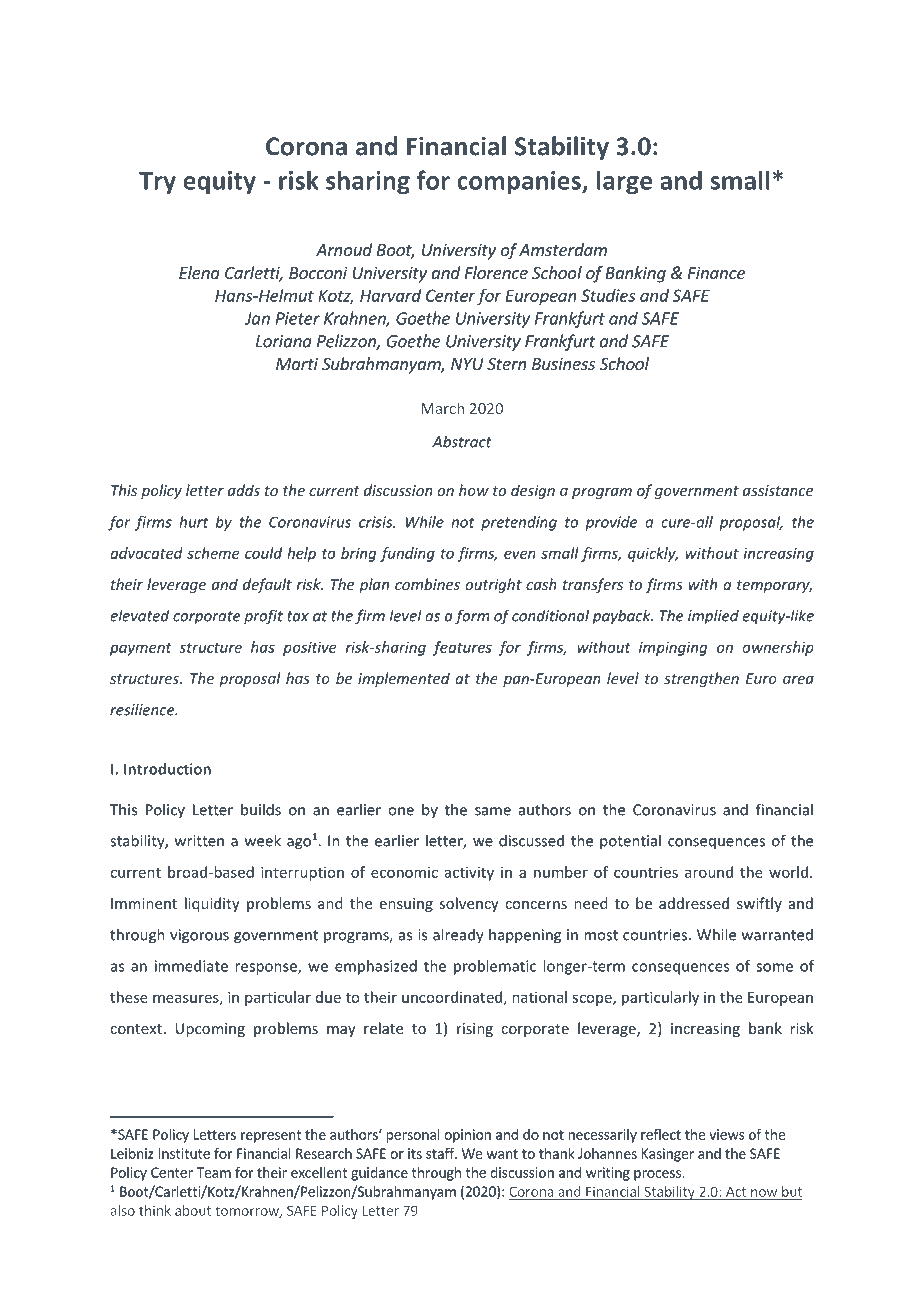 The image size is (924, 1308). Describe the element at coordinates (653, 554) in the document. I see `quickly` at that location.
